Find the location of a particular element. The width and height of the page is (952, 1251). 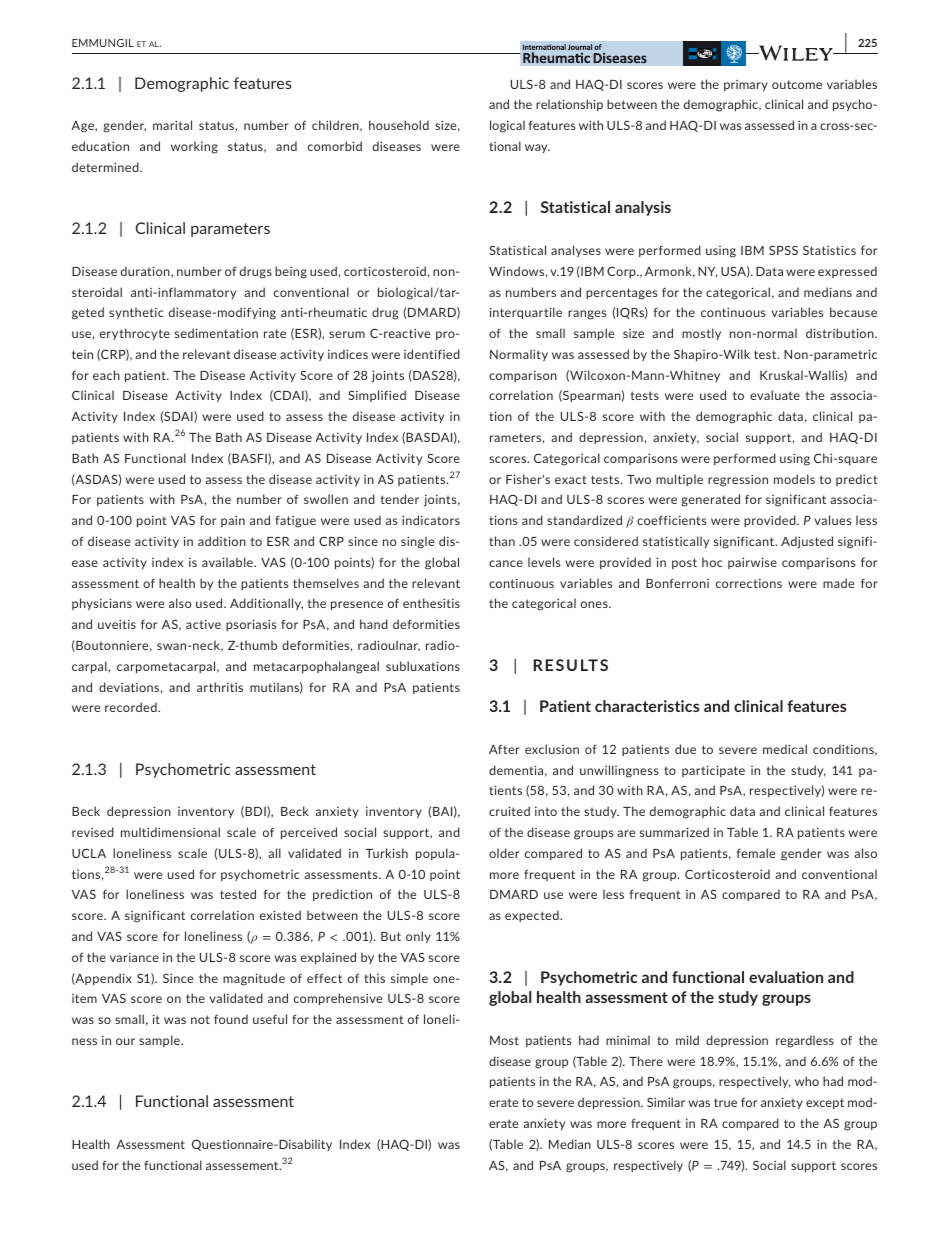

recorded is located at coordinates (132, 707).
